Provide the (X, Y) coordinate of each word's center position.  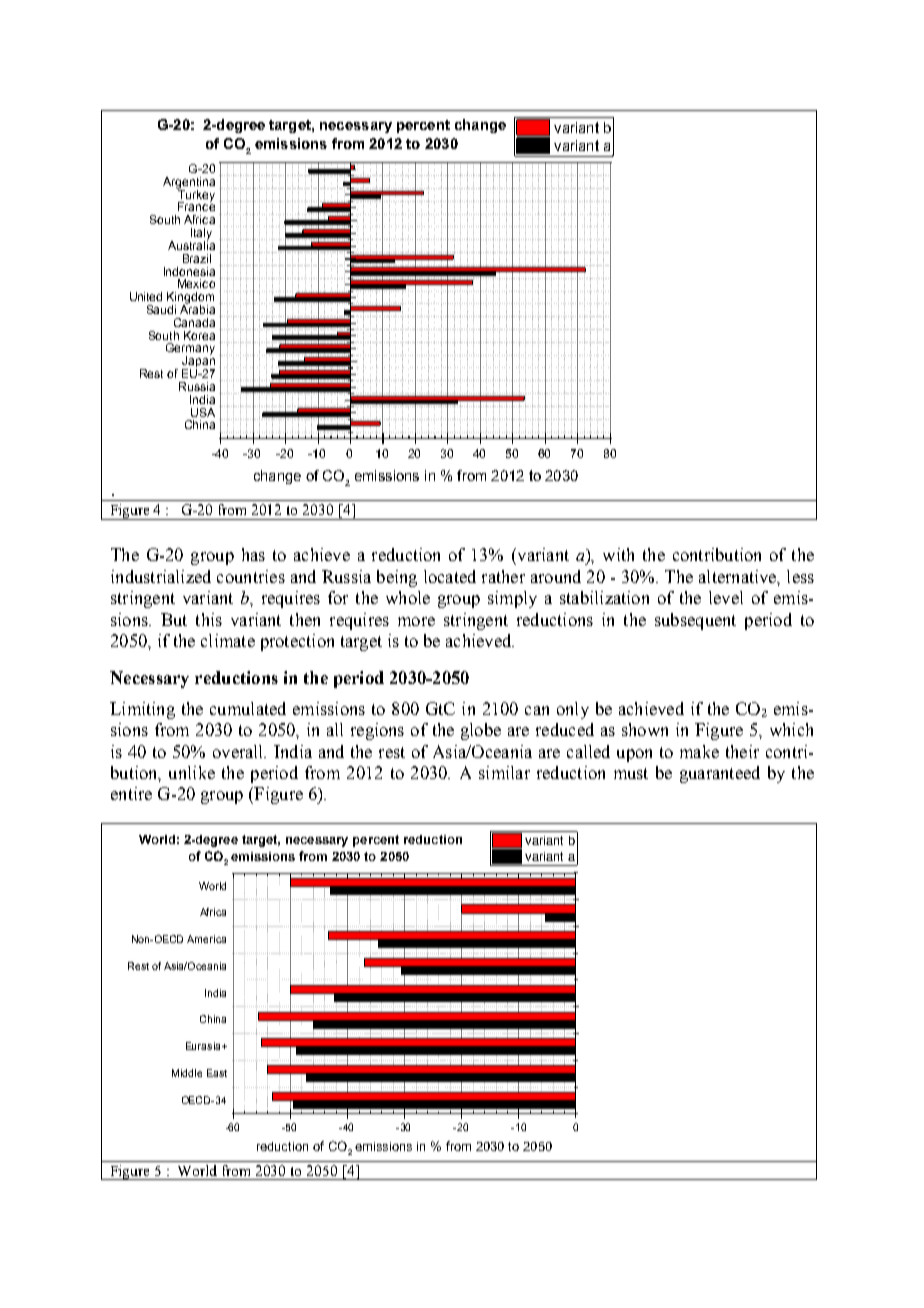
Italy (201, 235)
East (217, 1073)
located (450, 576)
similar (504, 772)
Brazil (197, 258)
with (618, 554)
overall (239, 751)
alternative (739, 577)
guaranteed (720, 774)
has (253, 554)
